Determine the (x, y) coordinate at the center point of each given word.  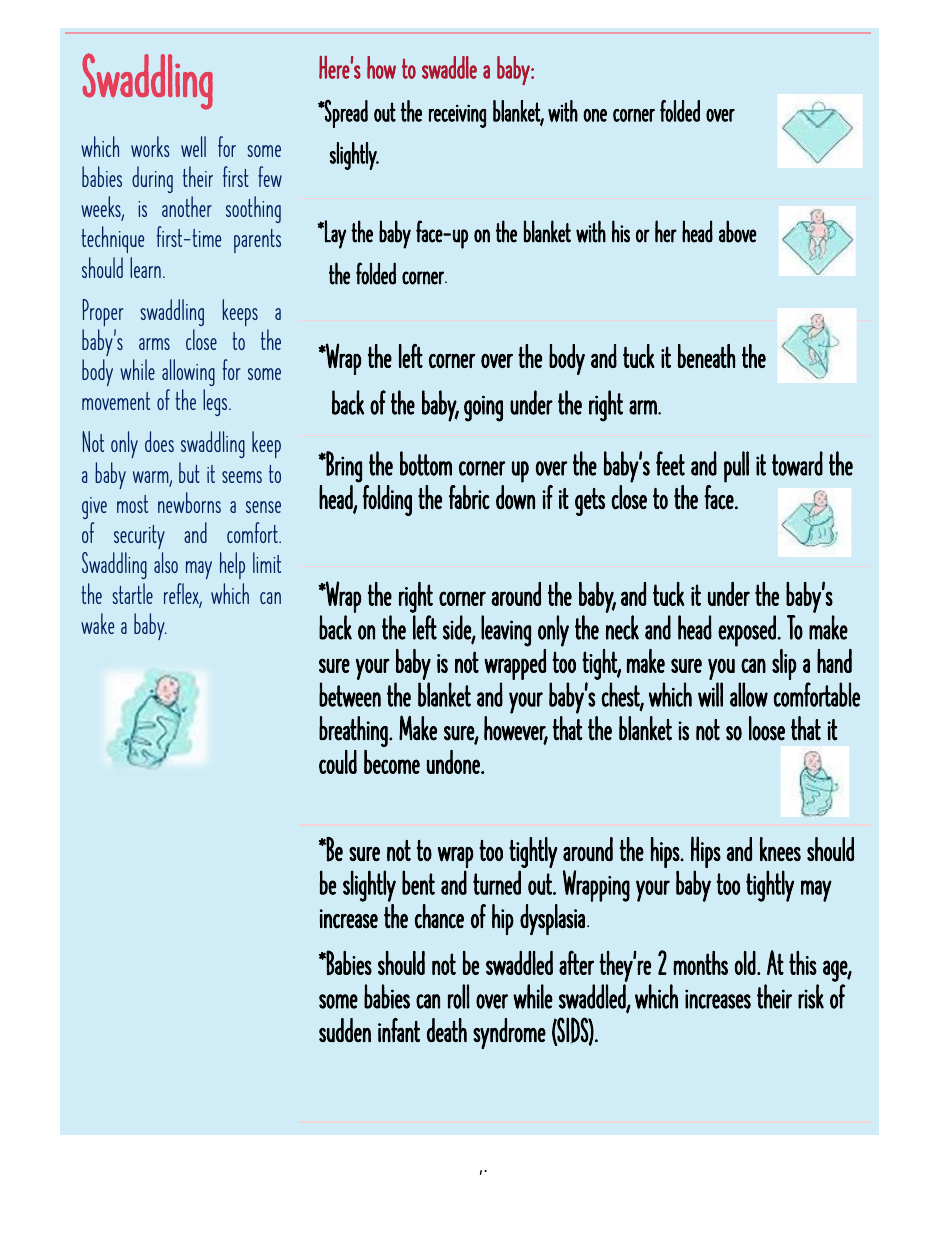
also (166, 562)
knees (780, 849)
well (193, 146)
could (338, 762)
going (483, 408)
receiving (457, 116)
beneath (707, 356)
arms (154, 344)
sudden (345, 1030)
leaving (506, 631)
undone (454, 762)
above (737, 231)
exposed (748, 631)
